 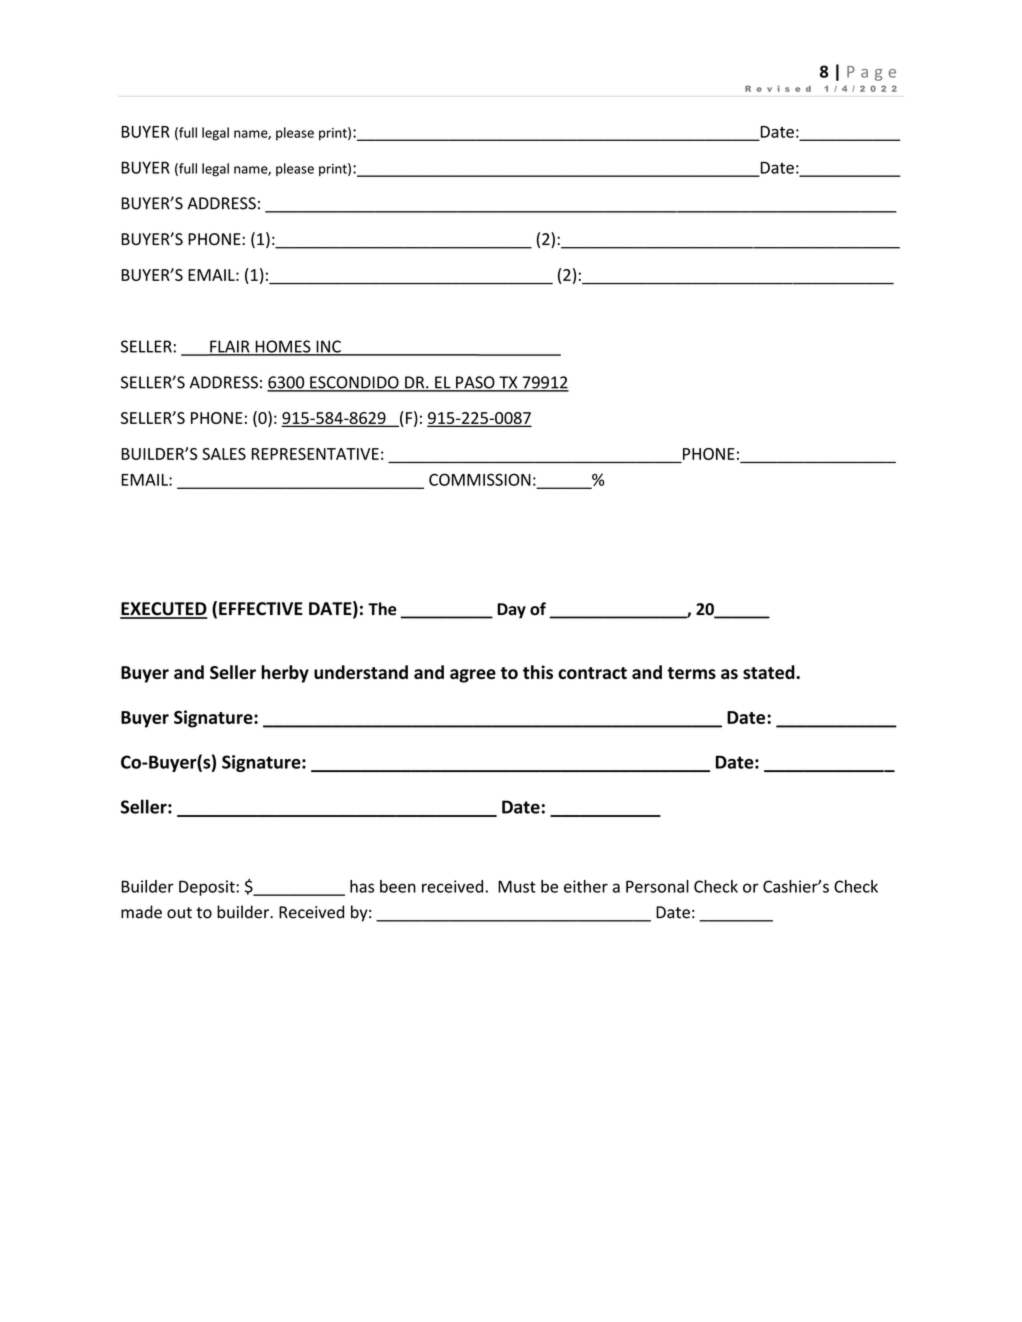 What do you see at coordinates (473, 676) in the screenshot?
I see `agree` at bounding box center [473, 676].
